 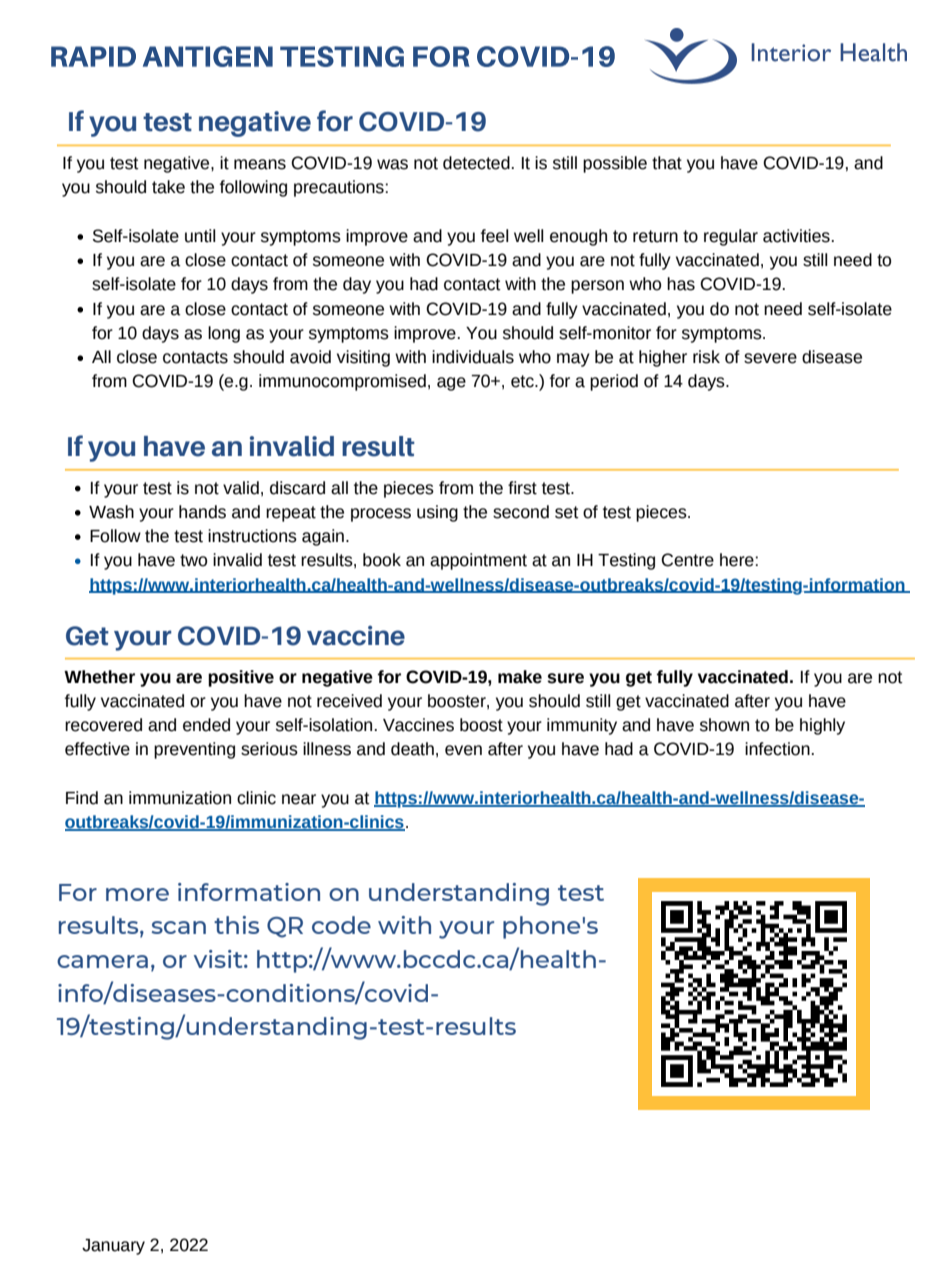 What do you see at coordinates (208, 56) in the page?
I see `ANTIGEN` at bounding box center [208, 56].
